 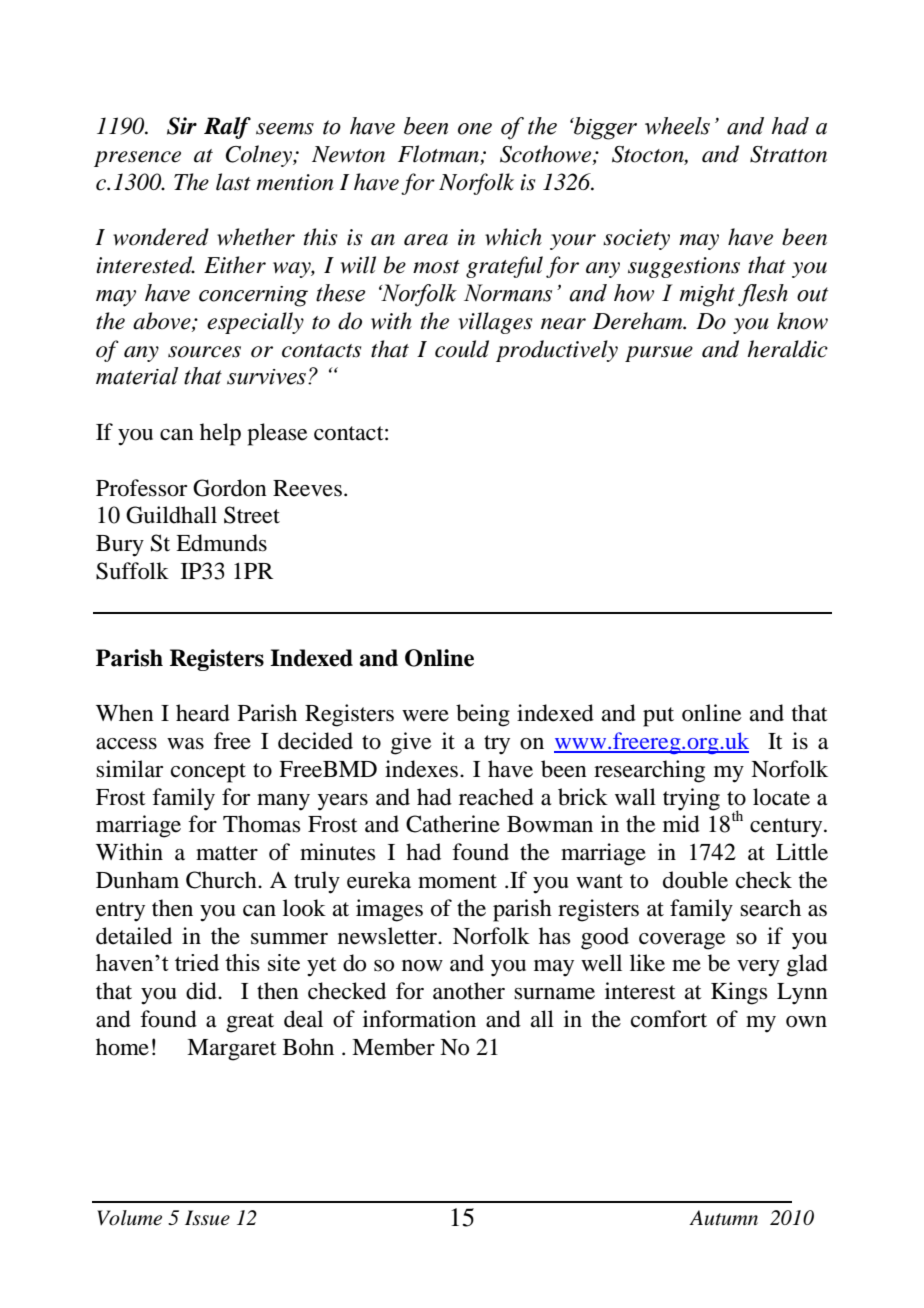 I want to click on reached, so click(x=496, y=797).
